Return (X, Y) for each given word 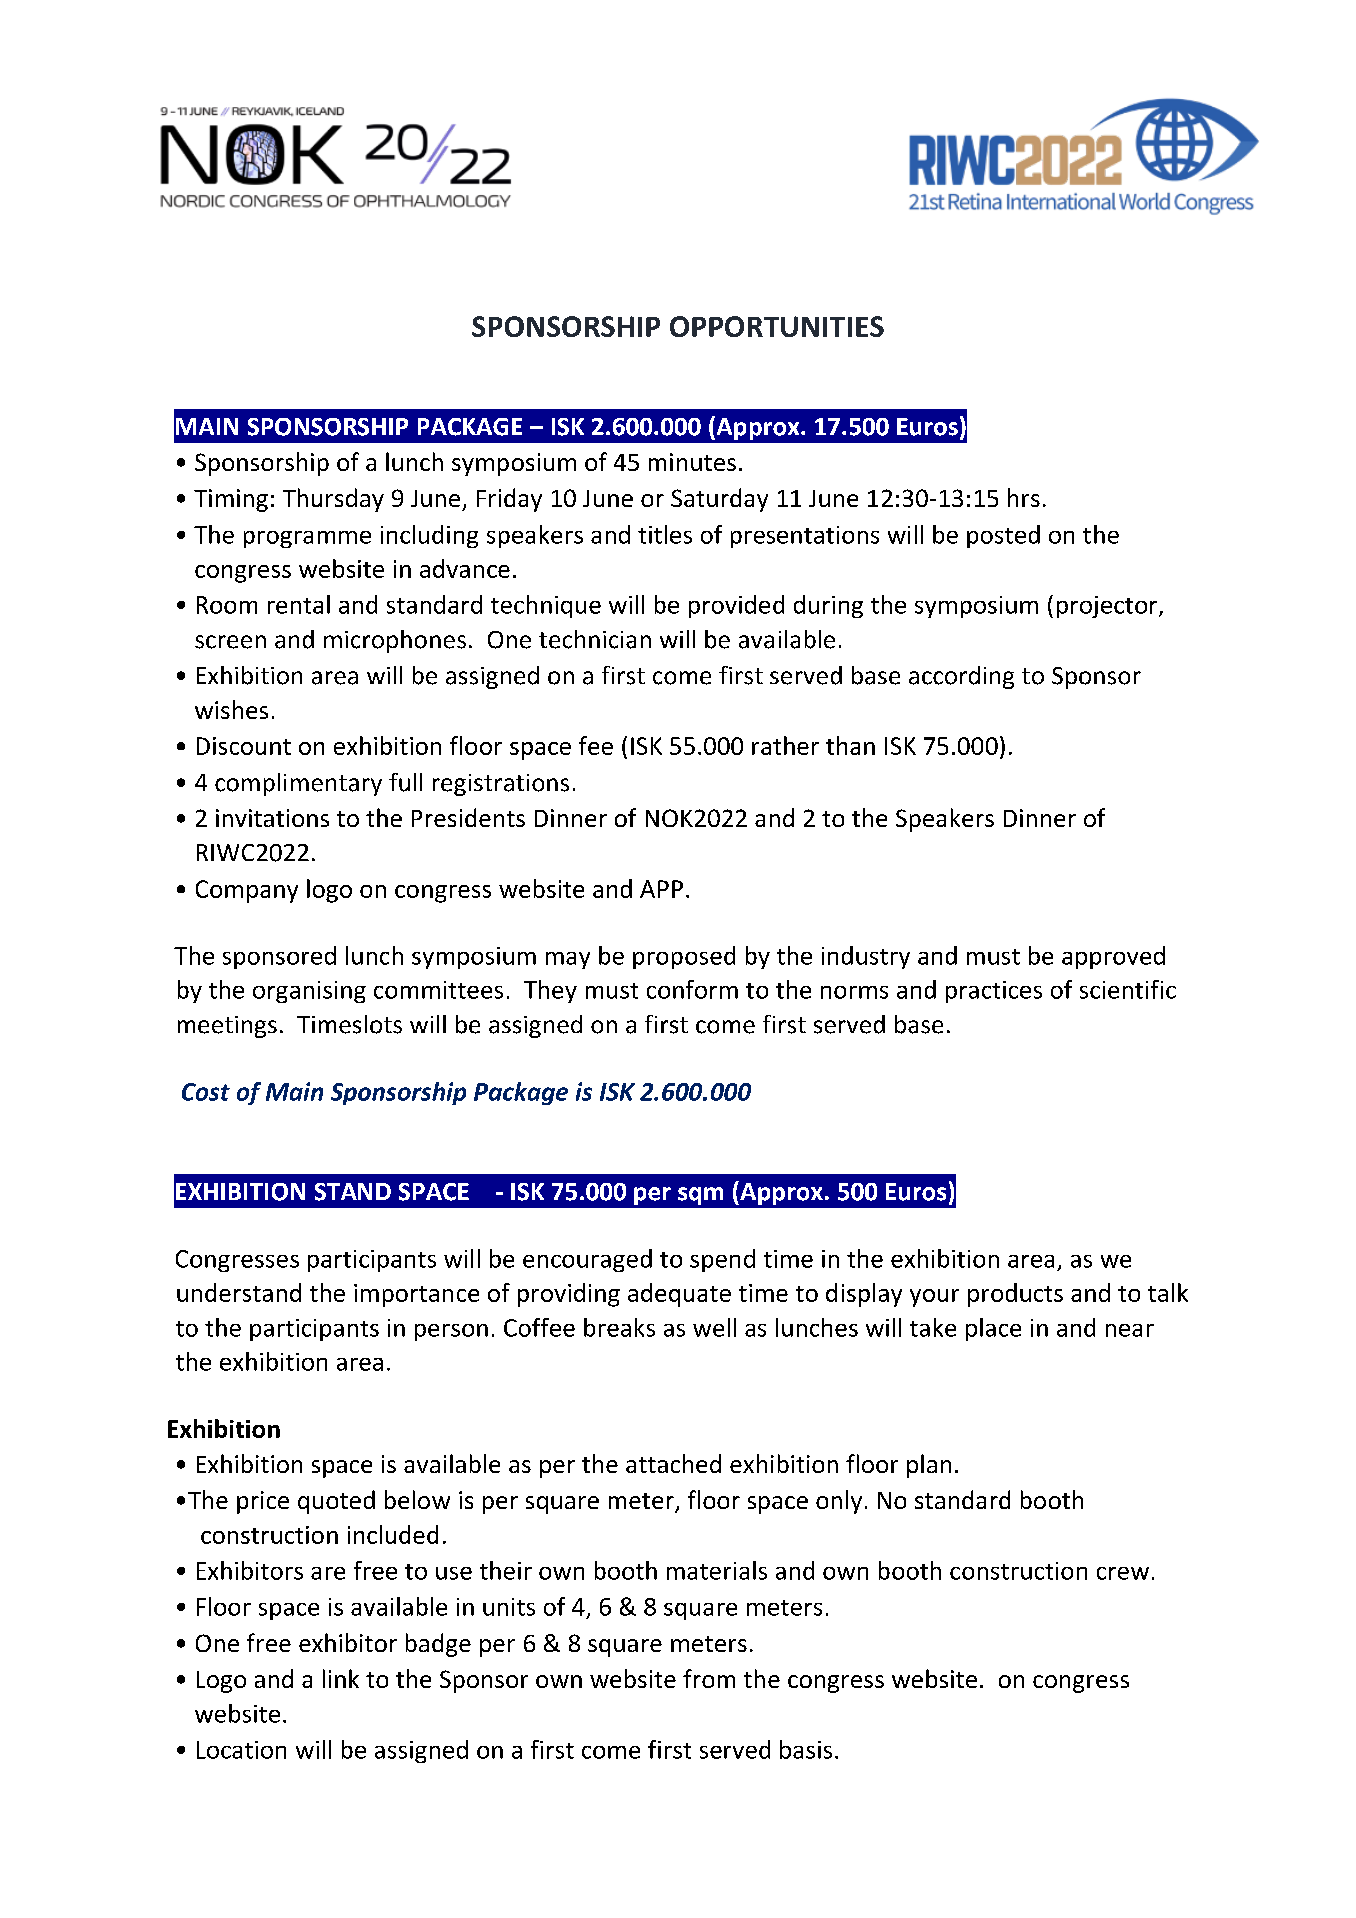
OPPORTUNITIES (777, 326)
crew (1123, 1573)
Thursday (333, 500)
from (709, 1678)
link (341, 1678)
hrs (1024, 497)
